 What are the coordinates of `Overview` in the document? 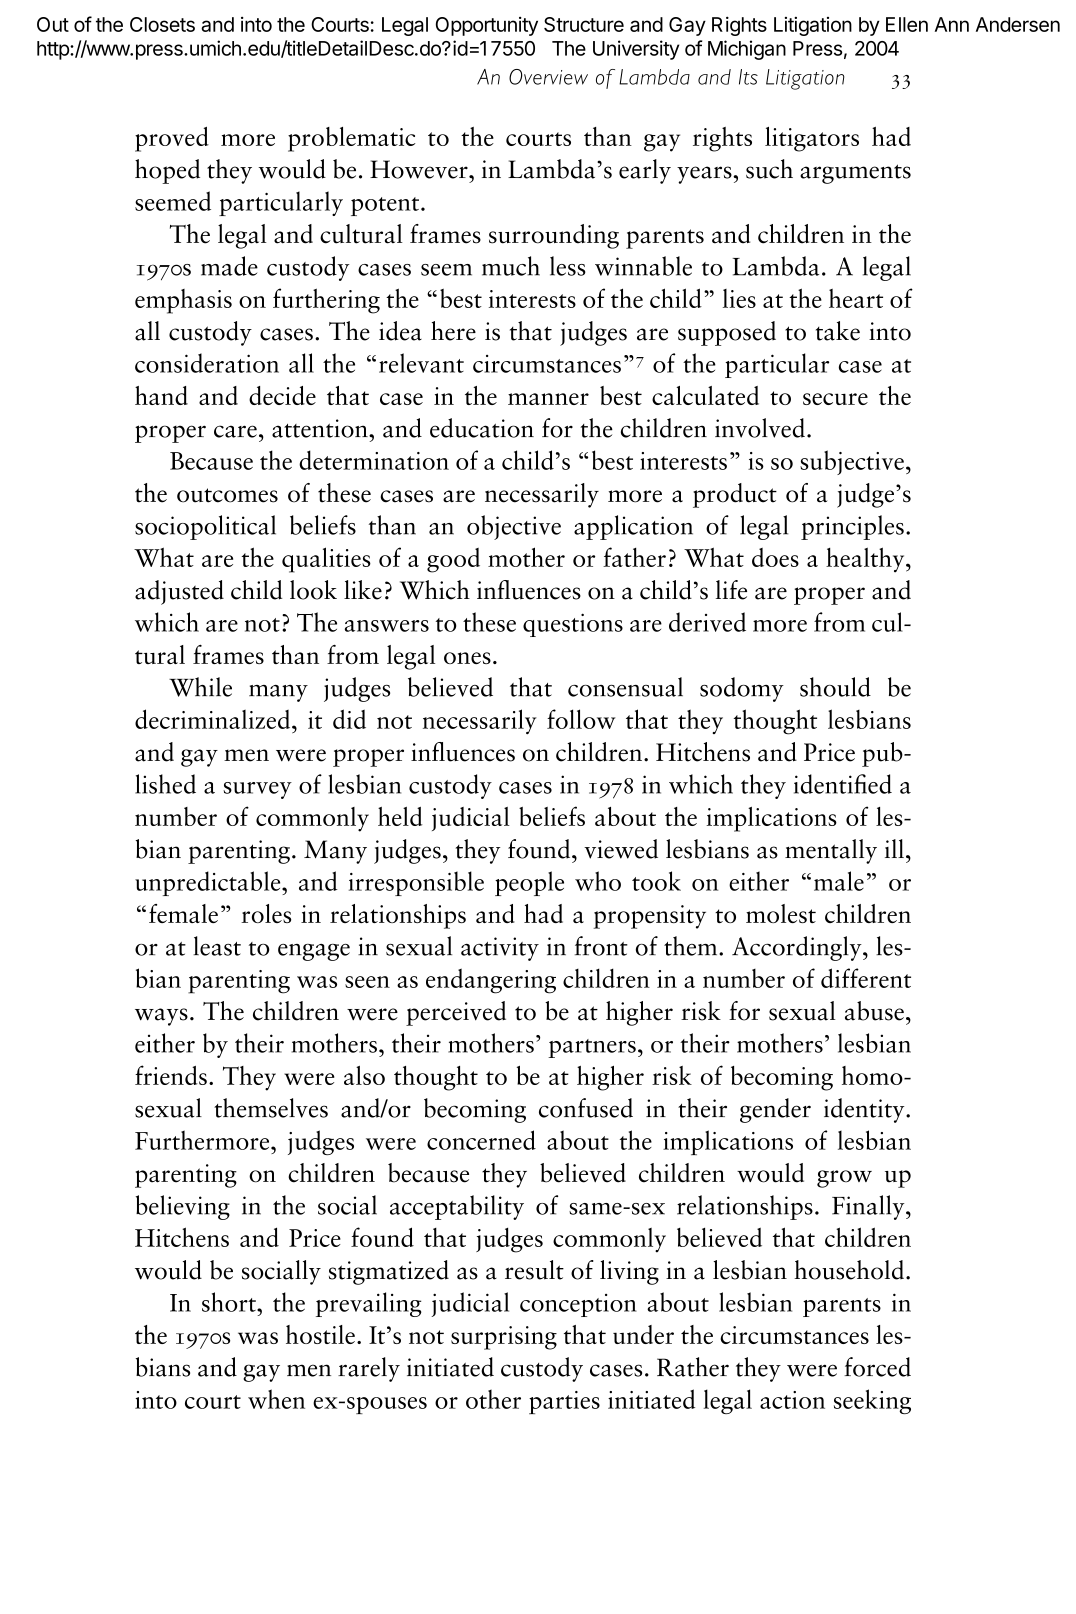 It's located at (548, 77).
